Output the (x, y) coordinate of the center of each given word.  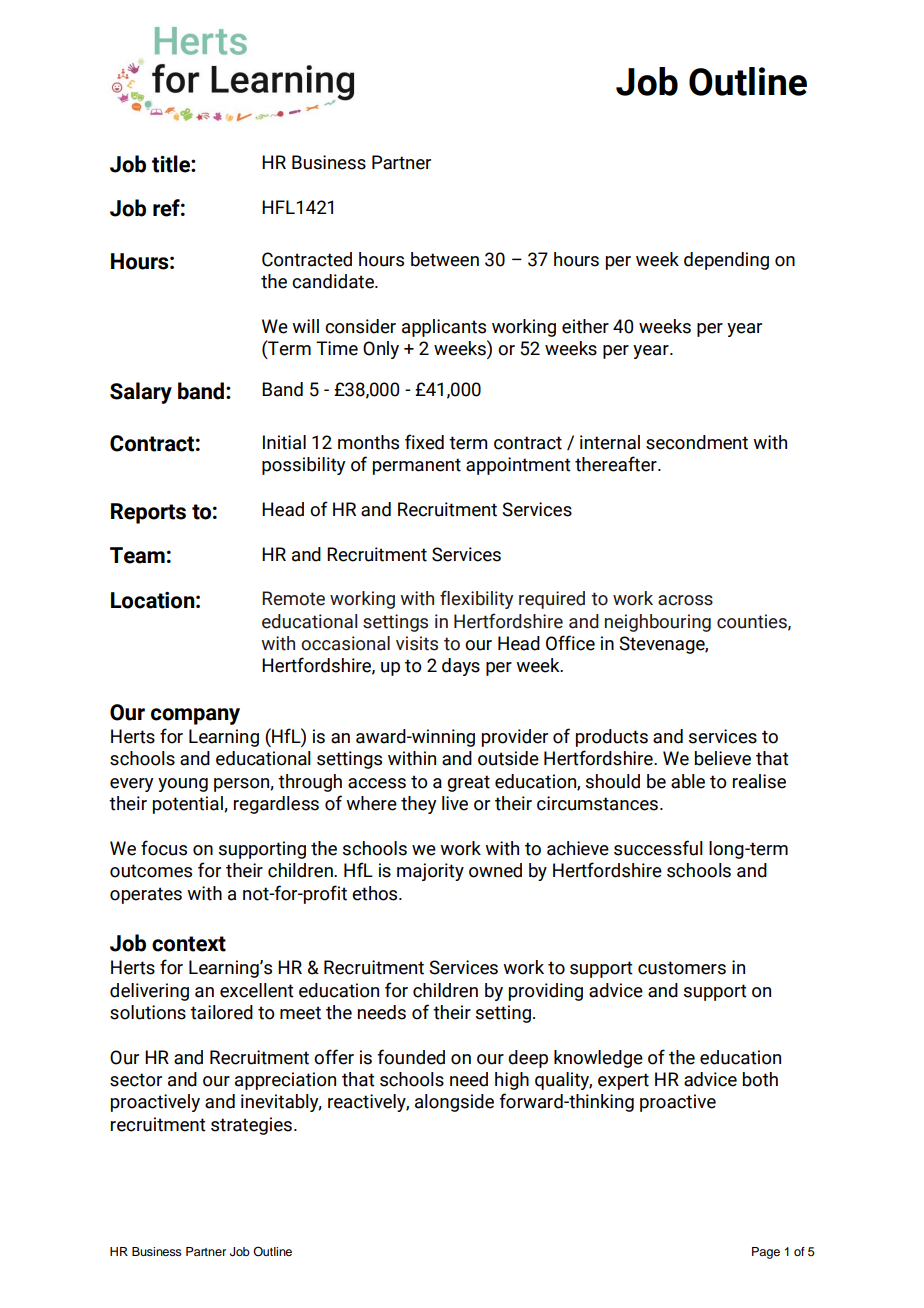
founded (411, 1057)
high (512, 1081)
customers (682, 968)
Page (766, 1253)
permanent (417, 466)
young (183, 785)
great (468, 783)
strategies (251, 1126)
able (688, 781)
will (305, 326)
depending (726, 261)
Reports (148, 513)
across (685, 600)
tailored (221, 1012)
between (445, 259)
